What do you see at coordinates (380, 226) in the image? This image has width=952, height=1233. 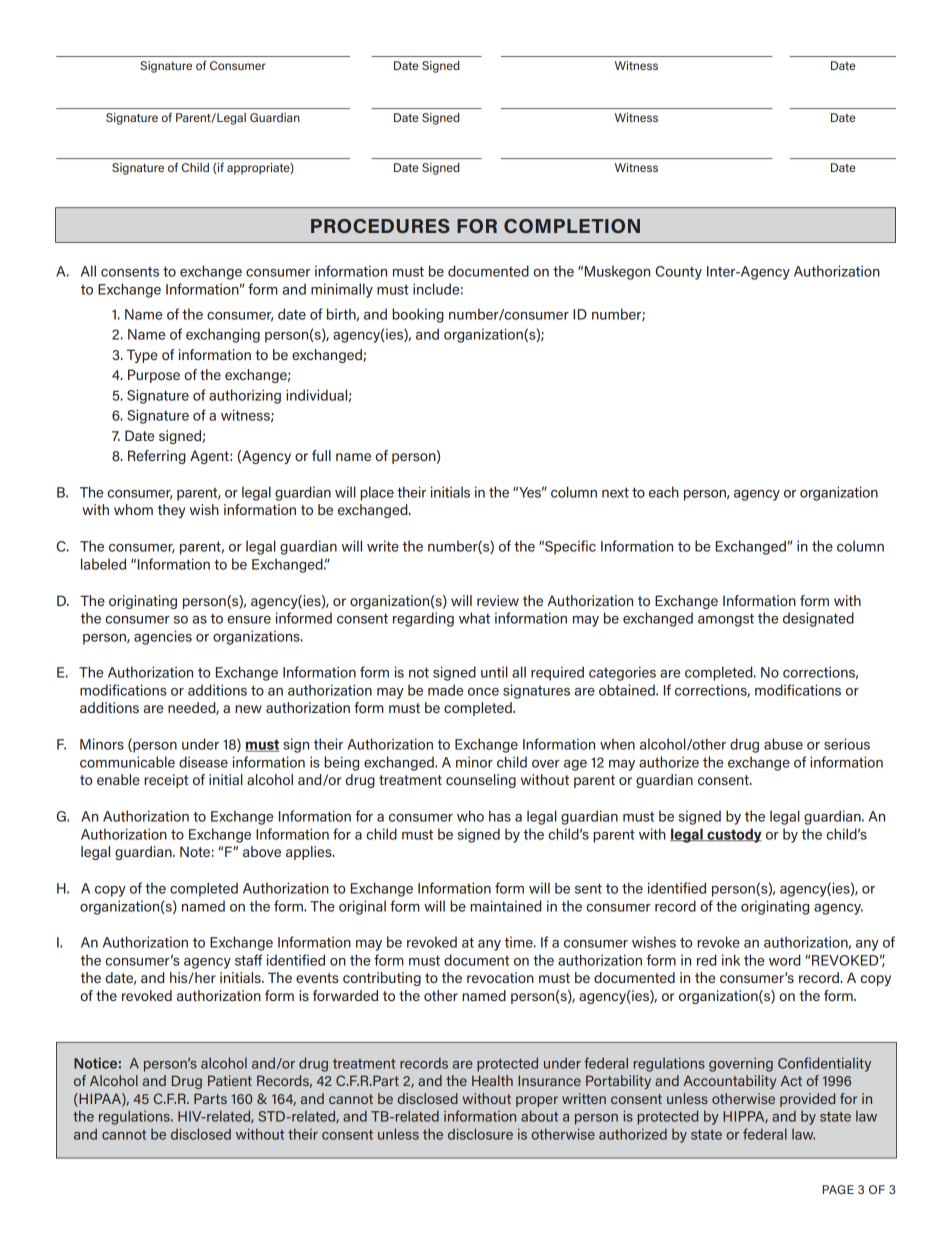 I see `PROCEDURES` at bounding box center [380, 226].
